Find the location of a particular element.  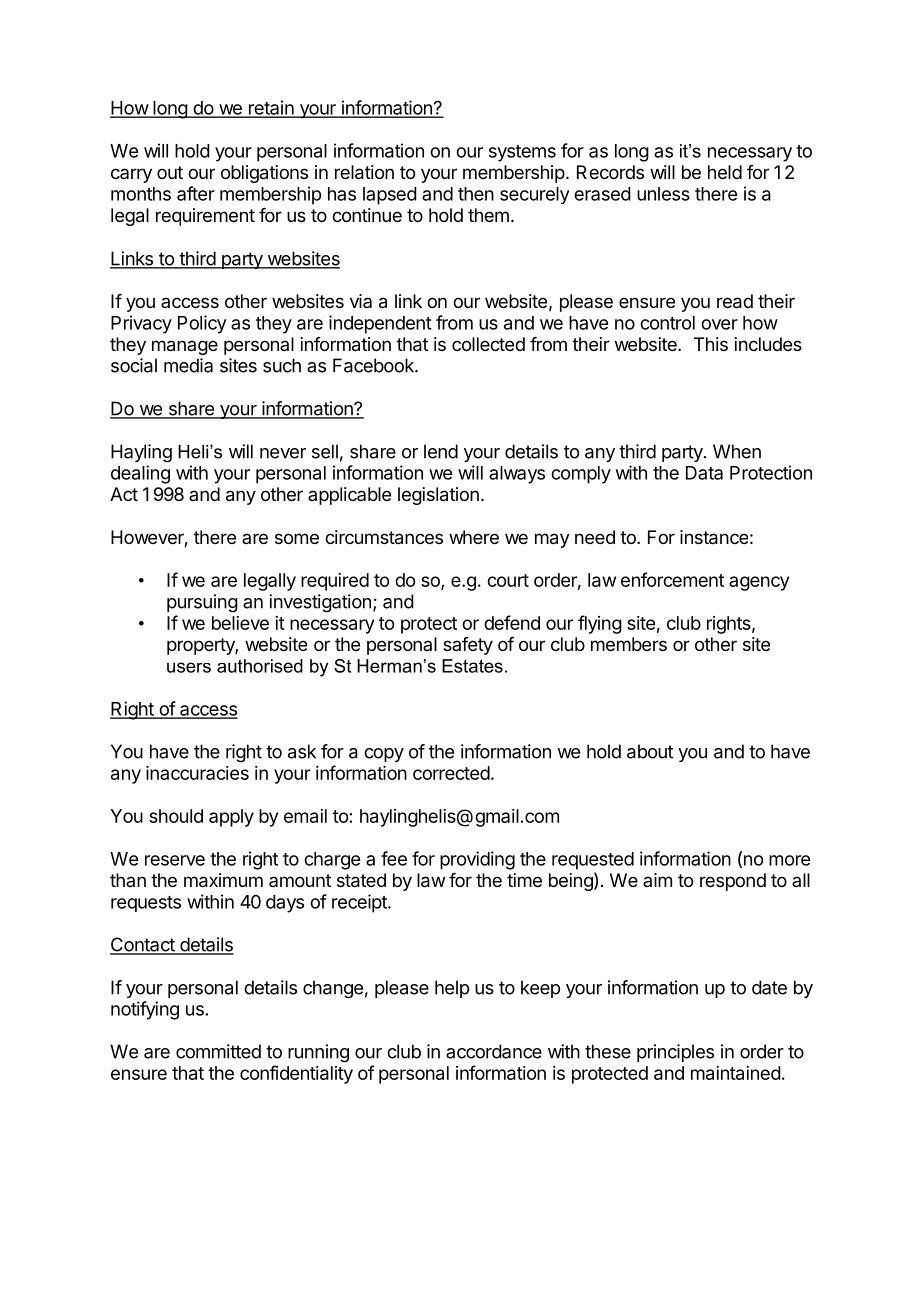

accordance is located at coordinates (494, 1051).
